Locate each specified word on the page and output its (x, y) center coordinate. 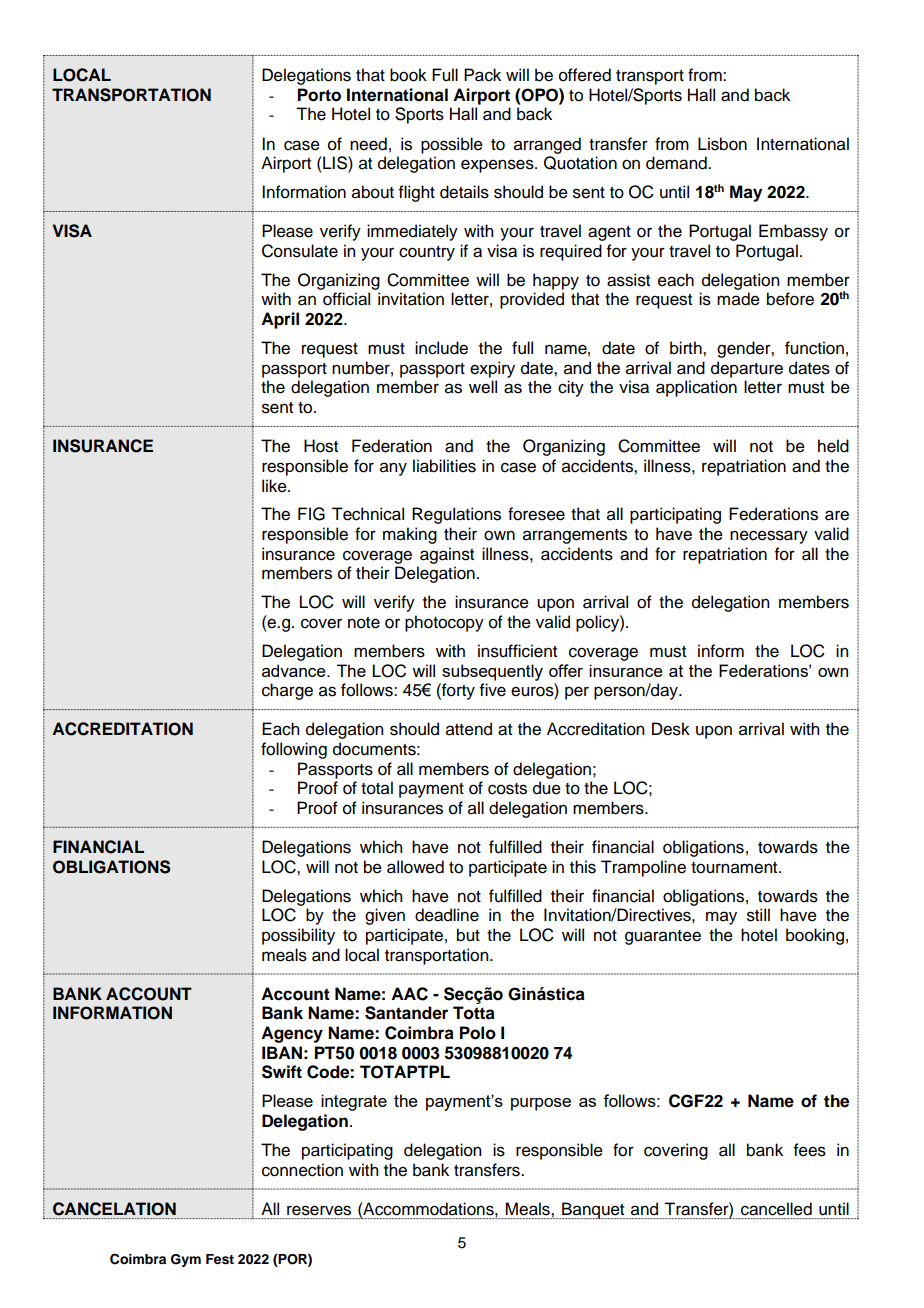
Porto (319, 95)
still (758, 915)
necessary (769, 537)
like (275, 486)
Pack (482, 75)
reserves (319, 1210)
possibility (298, 936)
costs (507, 789)
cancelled (776, 1209)
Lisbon (722, 144)
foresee (536, 514)
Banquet (593, 1210)
